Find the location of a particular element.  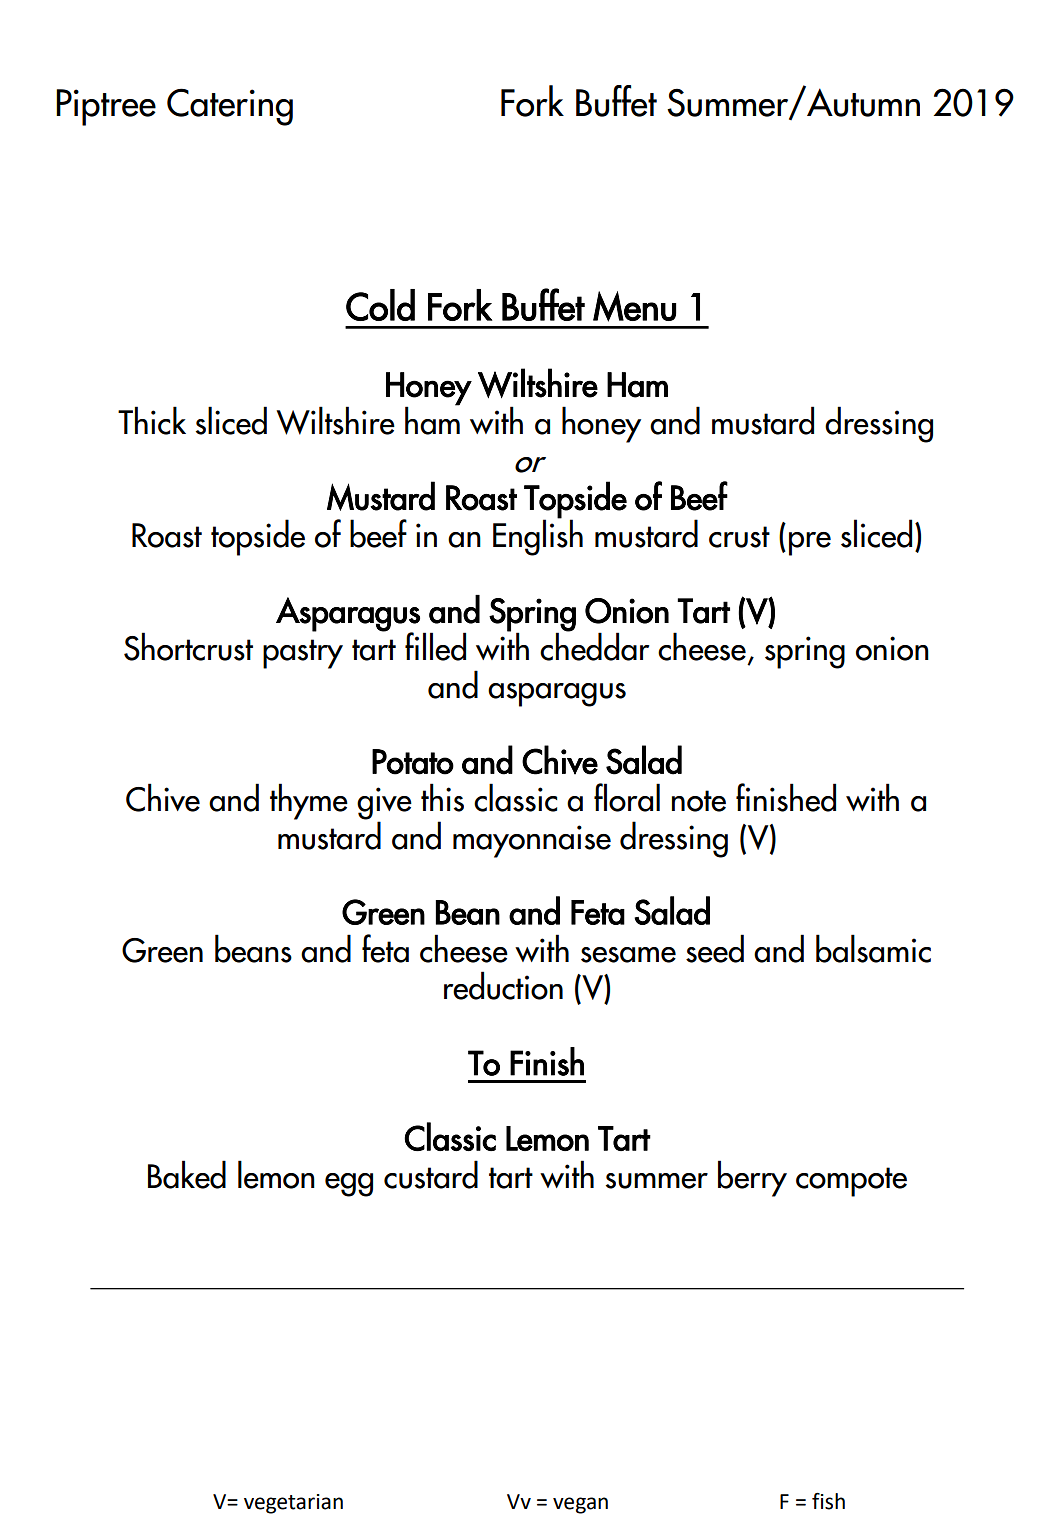

Catering is located at coordinates (230, 107).
